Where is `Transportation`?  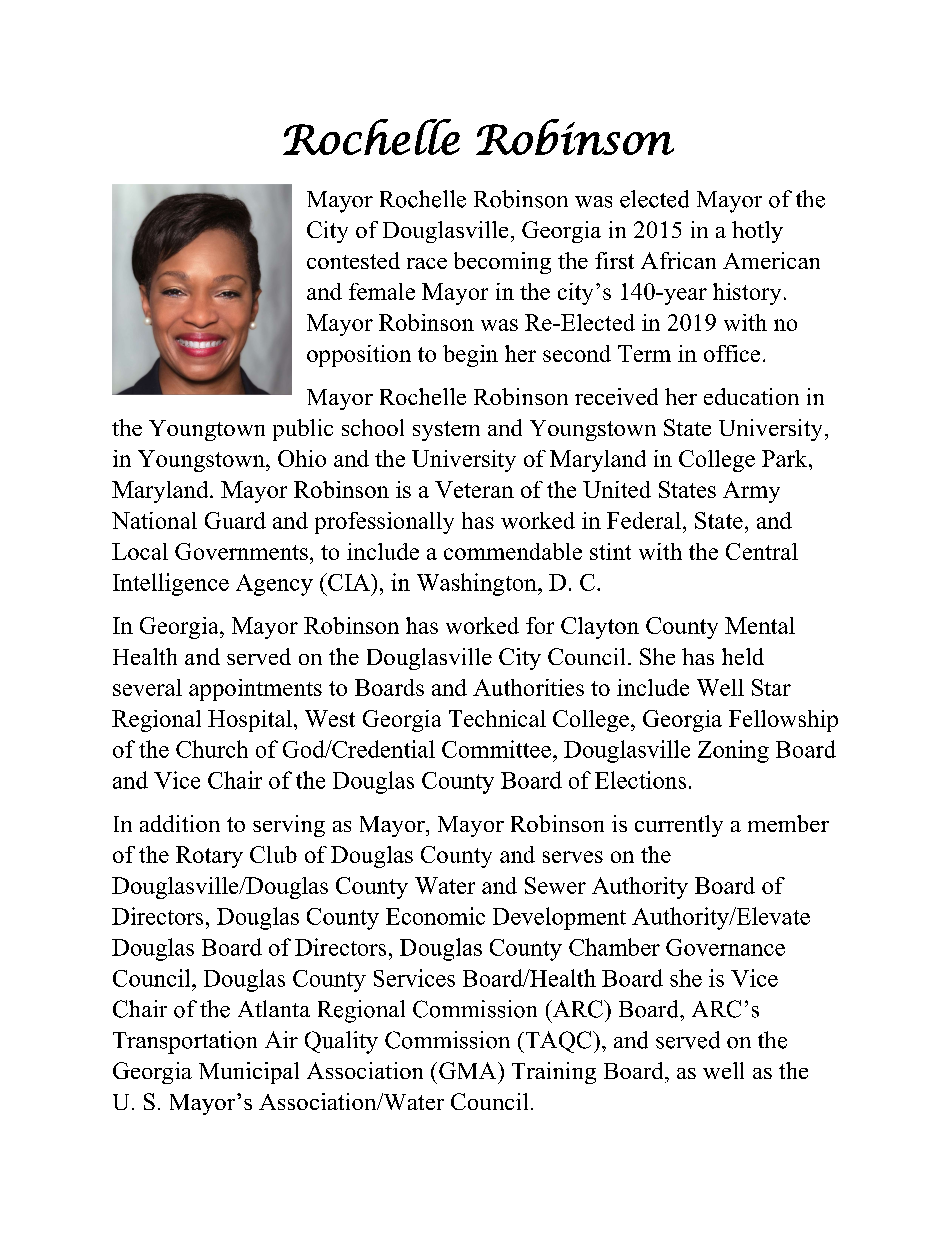
Transportation is located at coordinates (185, 1042).
